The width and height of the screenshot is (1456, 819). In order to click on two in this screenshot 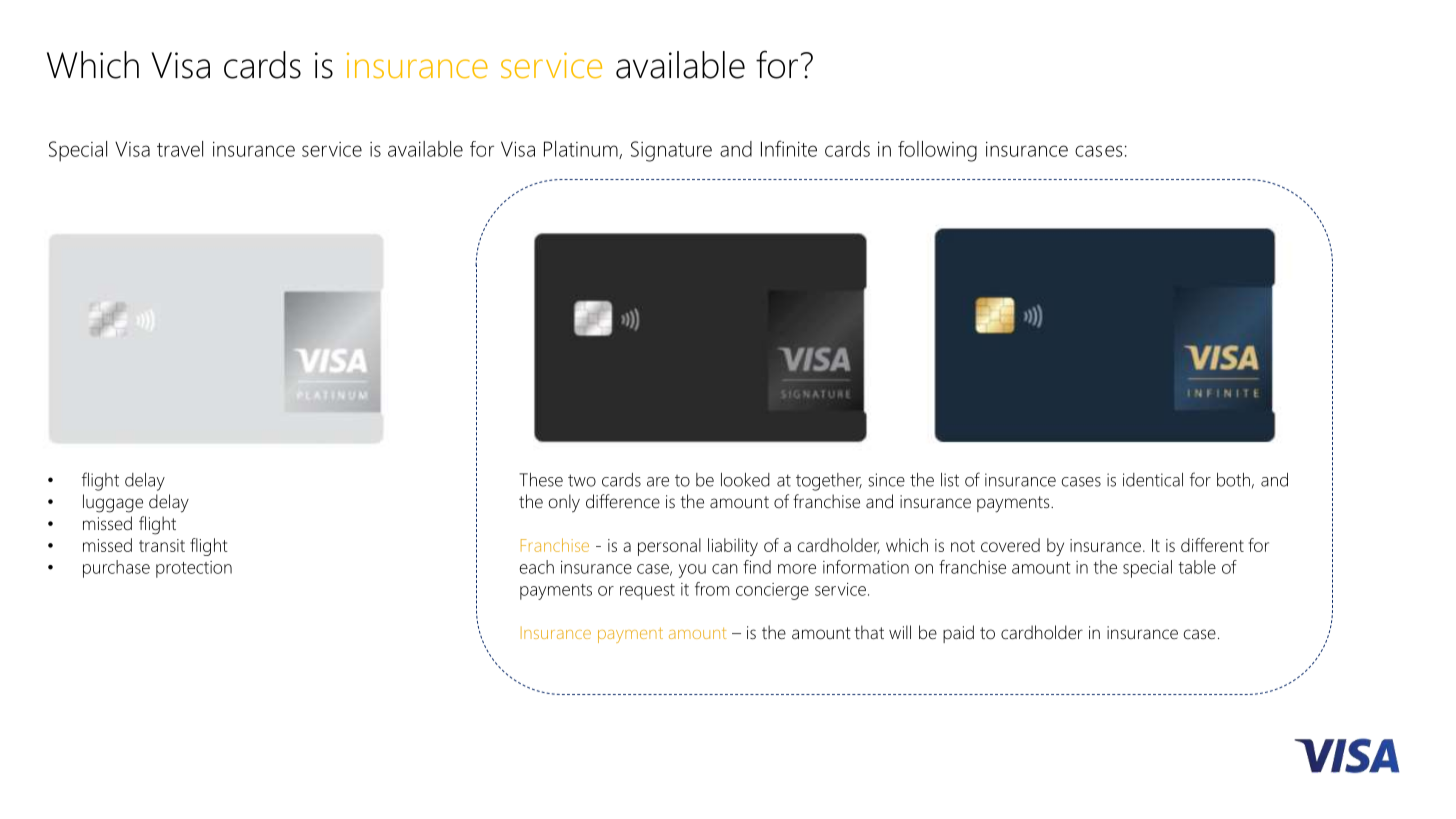, I will do `click(582, 480)`.
